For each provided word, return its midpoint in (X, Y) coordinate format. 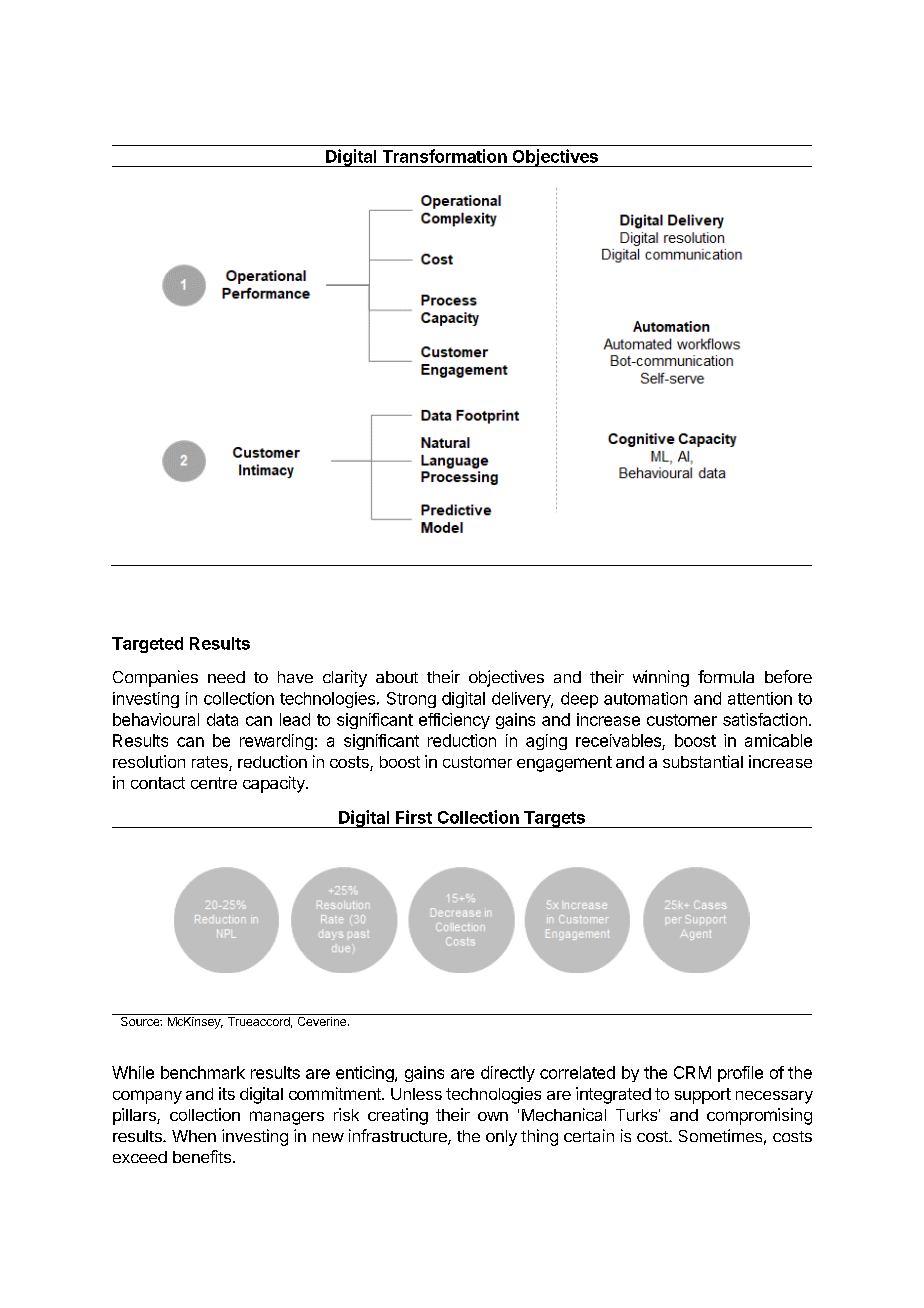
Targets (554, 819)
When (194, 1136)
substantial (703, 761)
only (501, 1138)
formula (726, 676)
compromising (759, 1116)
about (397, 677)
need (226, 677)
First (414, 817)
